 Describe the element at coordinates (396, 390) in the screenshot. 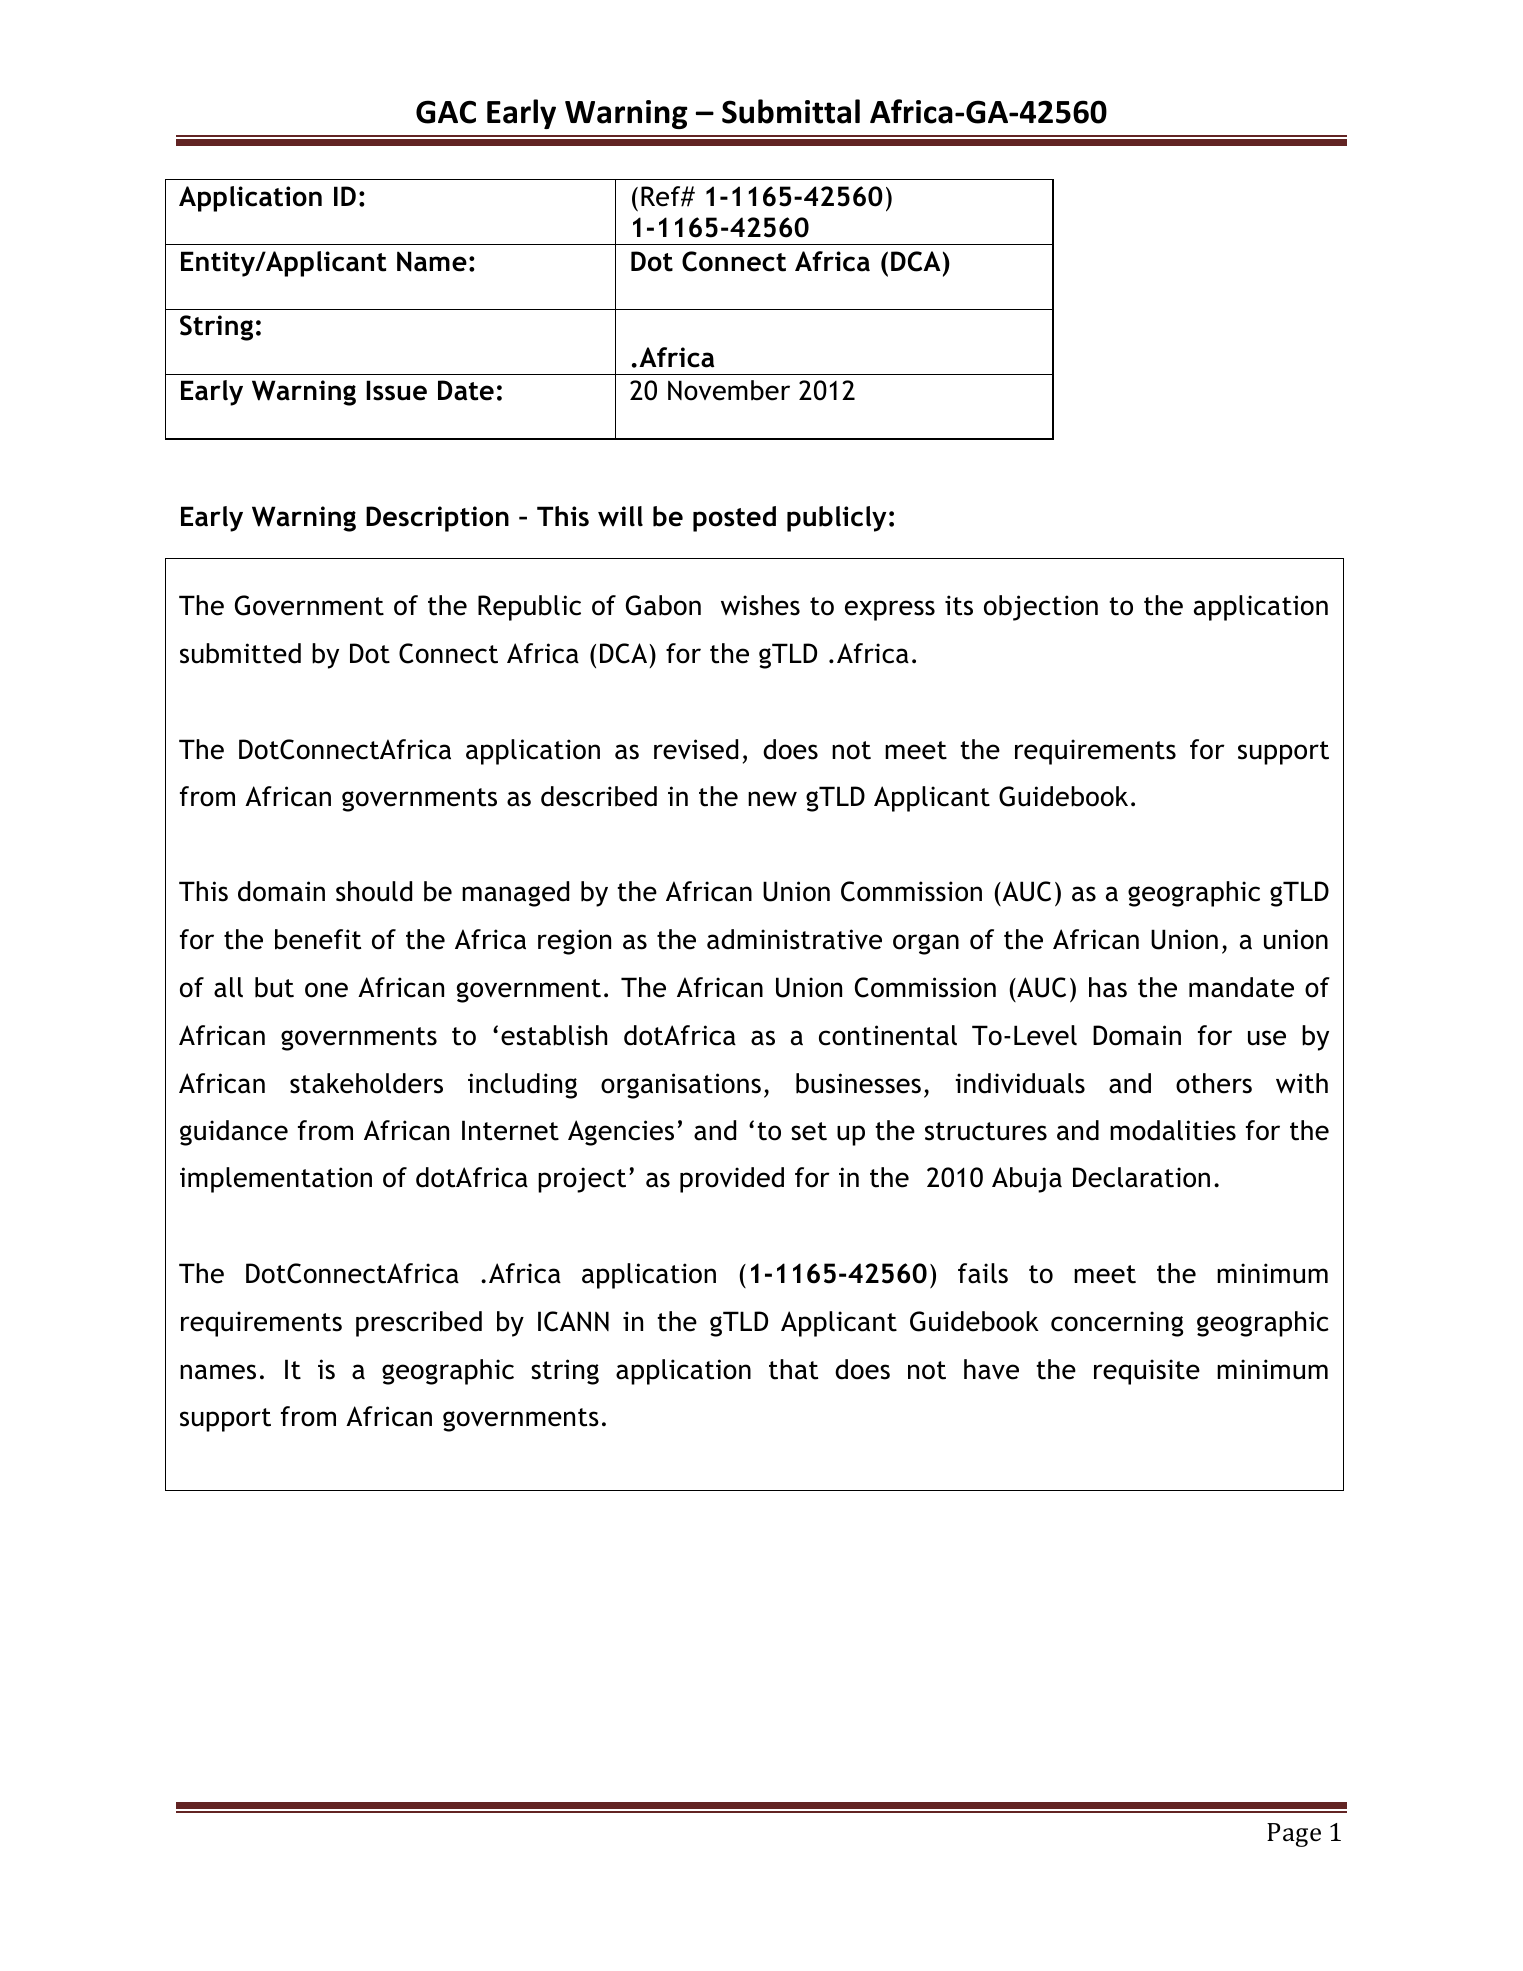

I see `Issue` at that location.
